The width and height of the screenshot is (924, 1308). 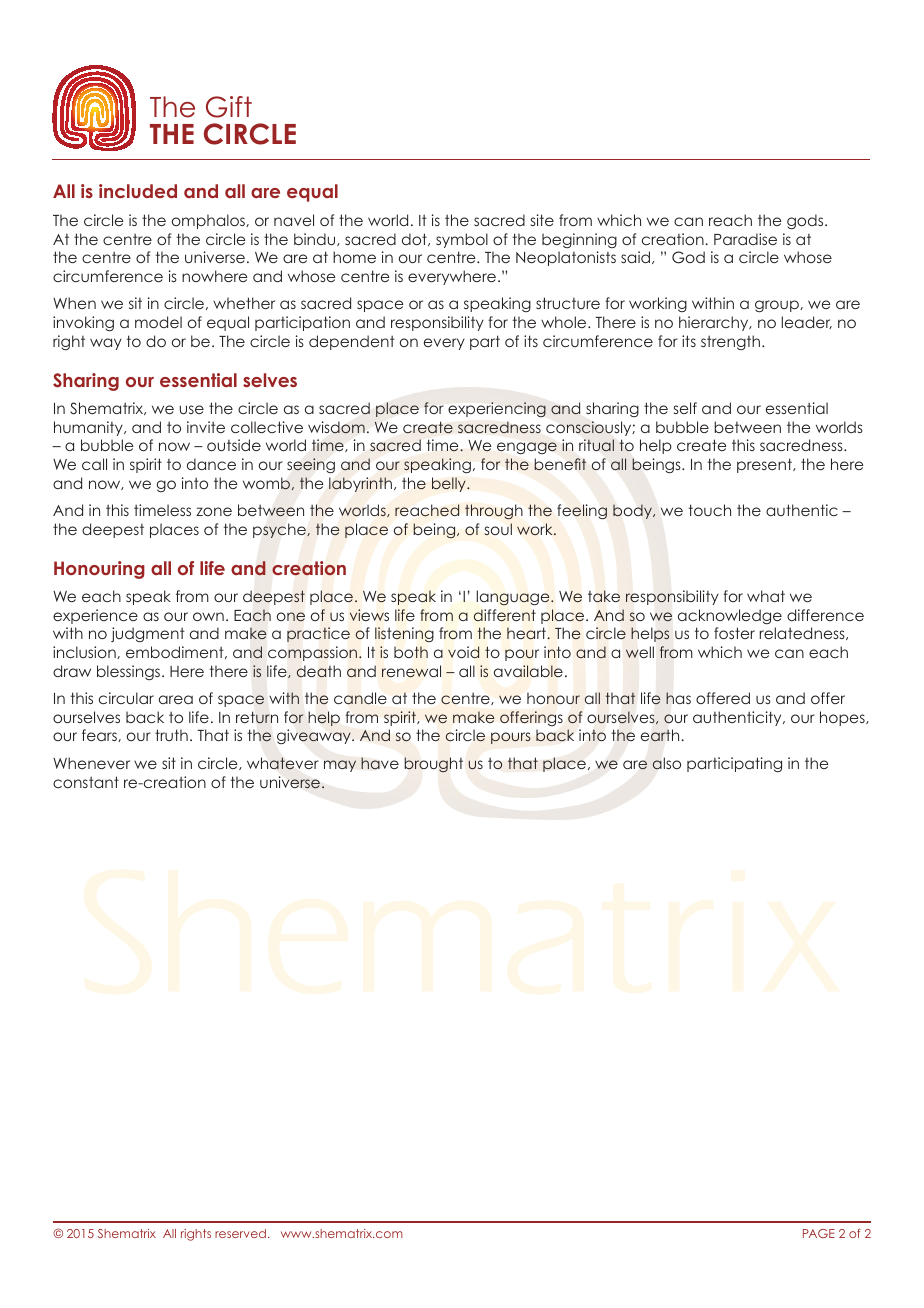 I want to click on PAGE, so click(x=819, y=1233).
